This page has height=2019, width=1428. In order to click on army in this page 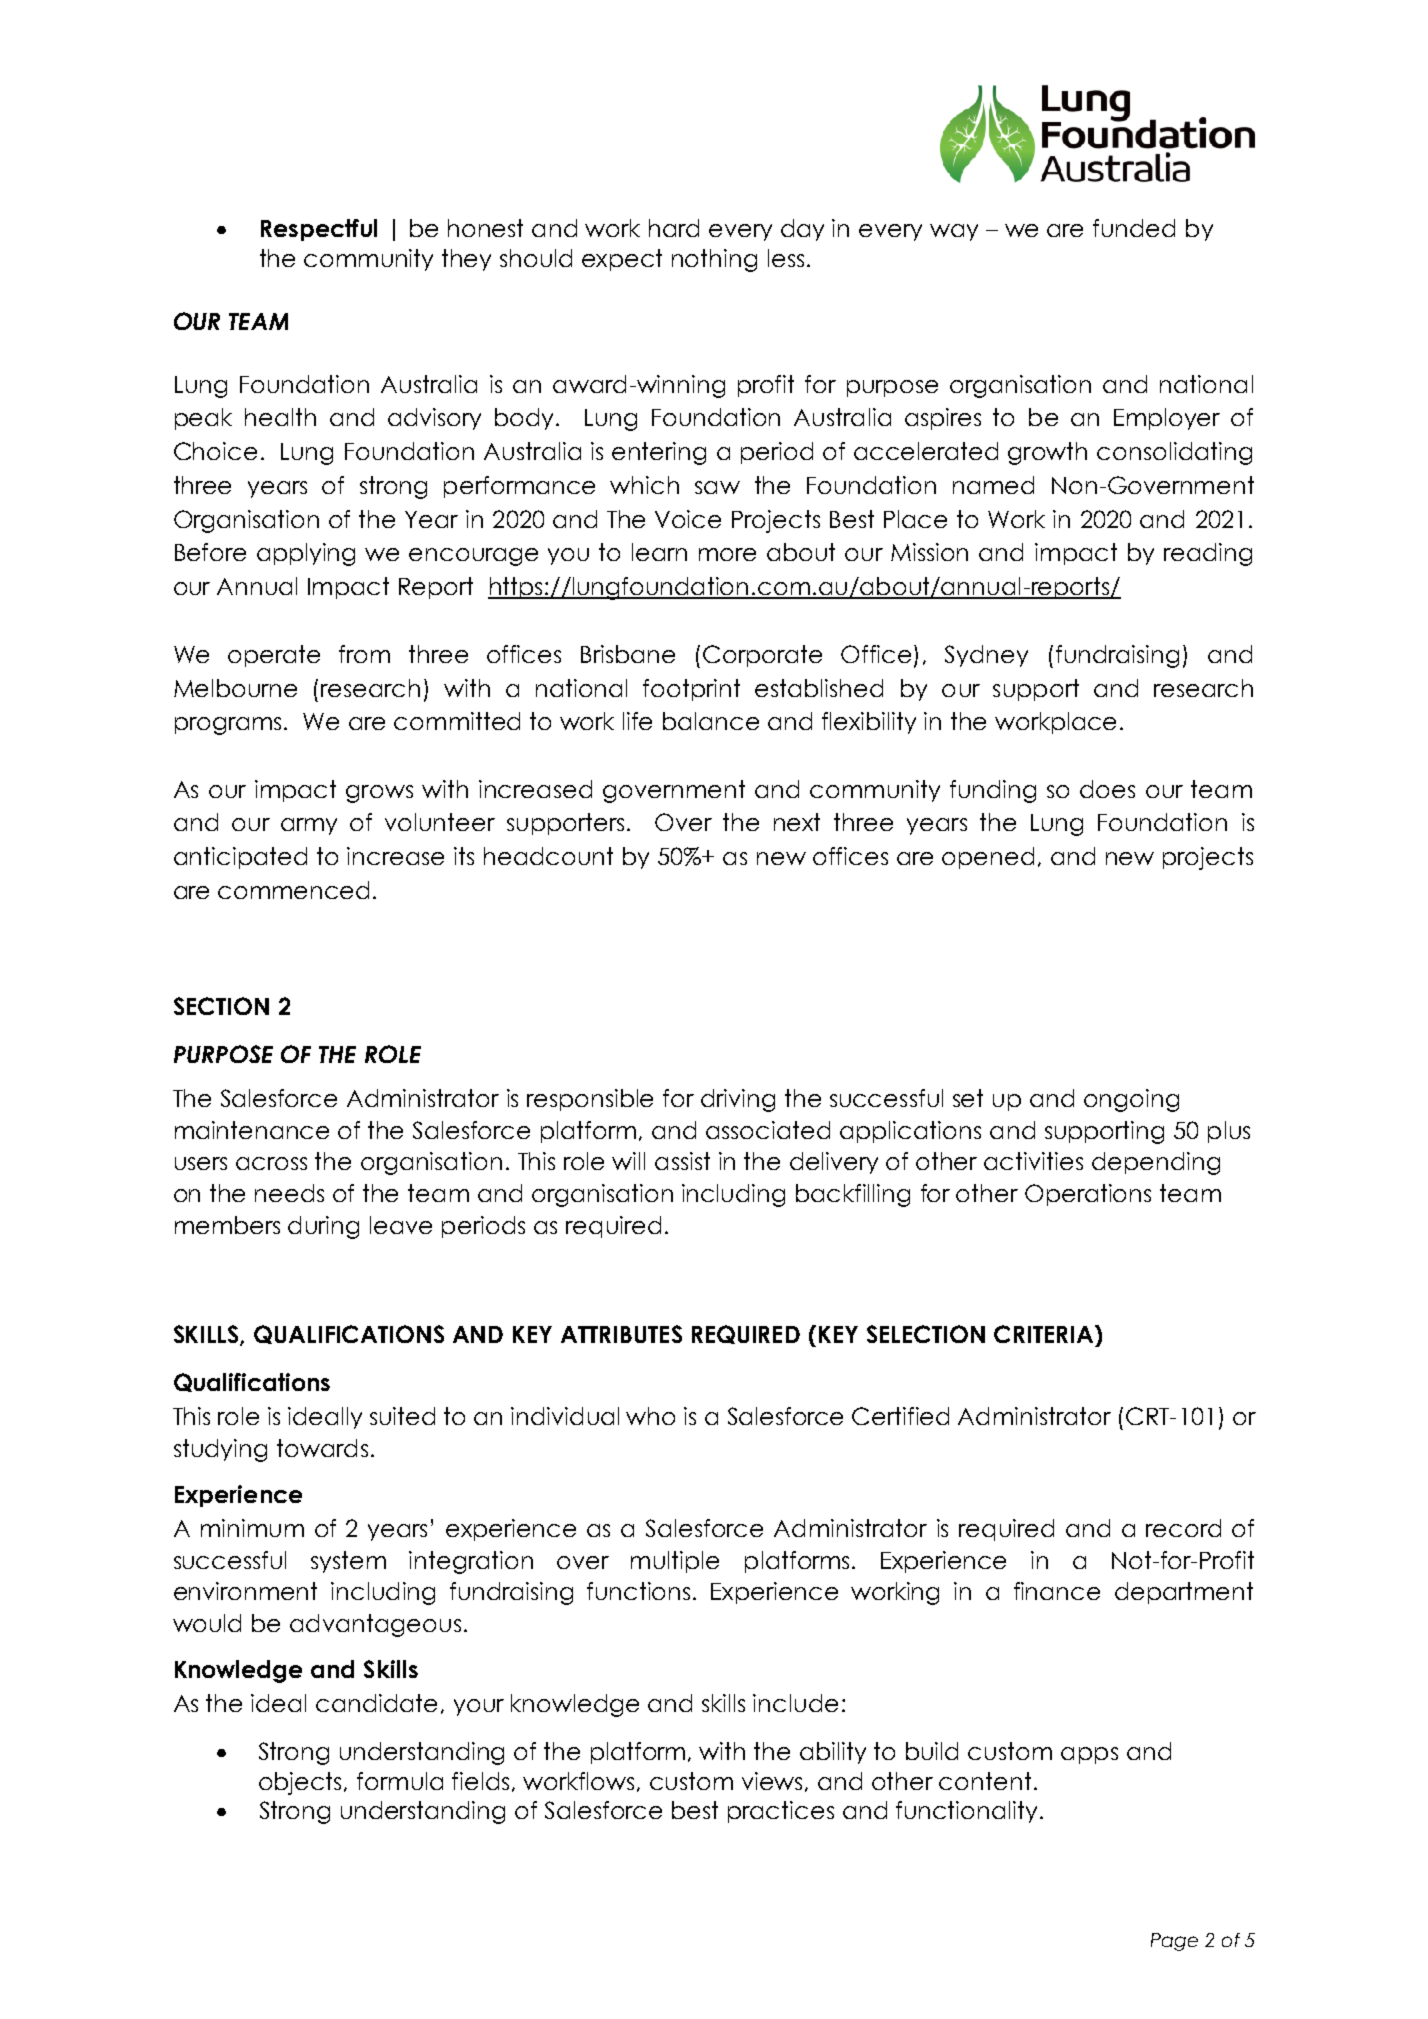, I will do `click(309, 826)`.
